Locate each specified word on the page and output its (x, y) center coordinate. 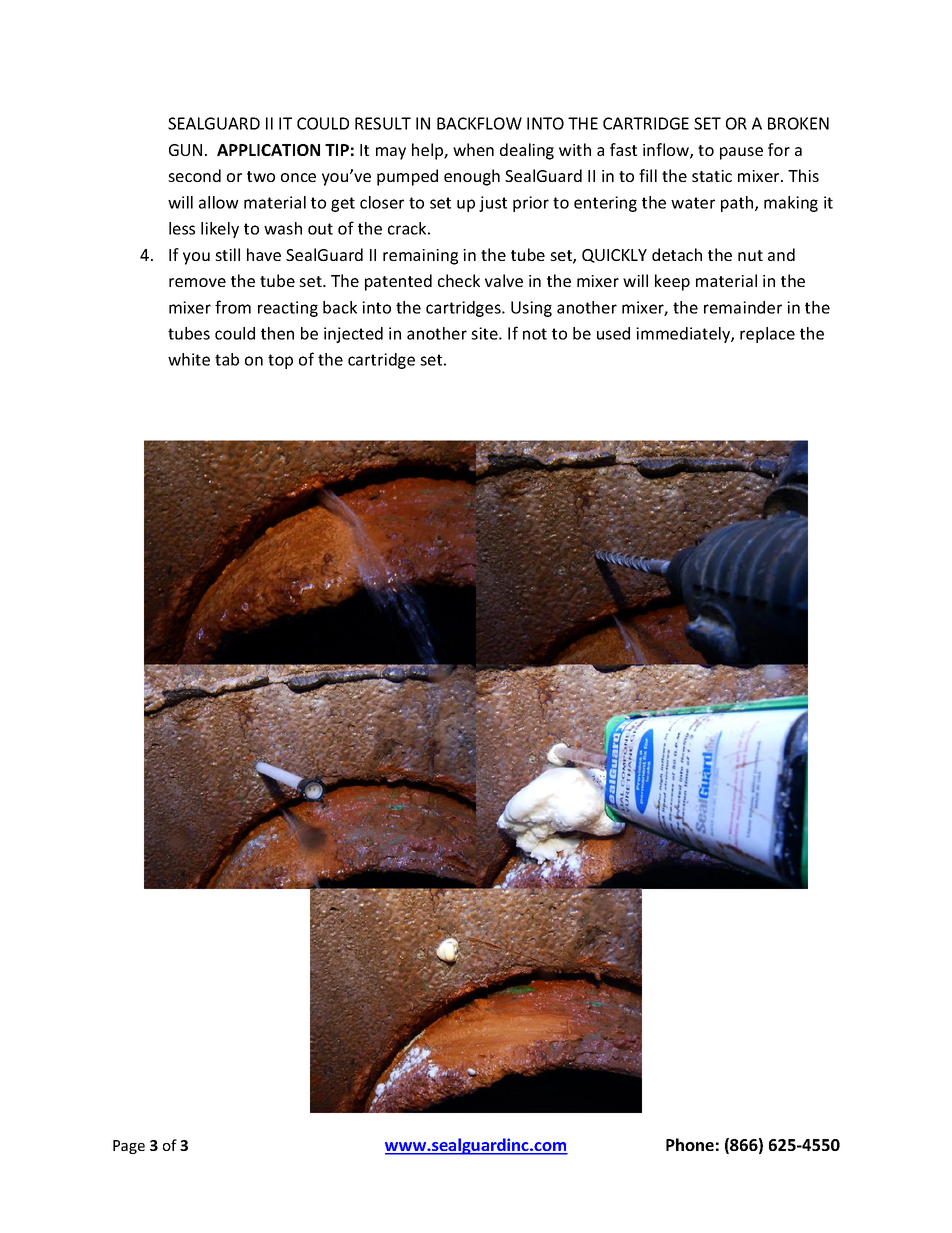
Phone (690, 1144)
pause (741, 153)
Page (129, 1147)
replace (767, 335)
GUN (185, 150)
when (473, 149)
